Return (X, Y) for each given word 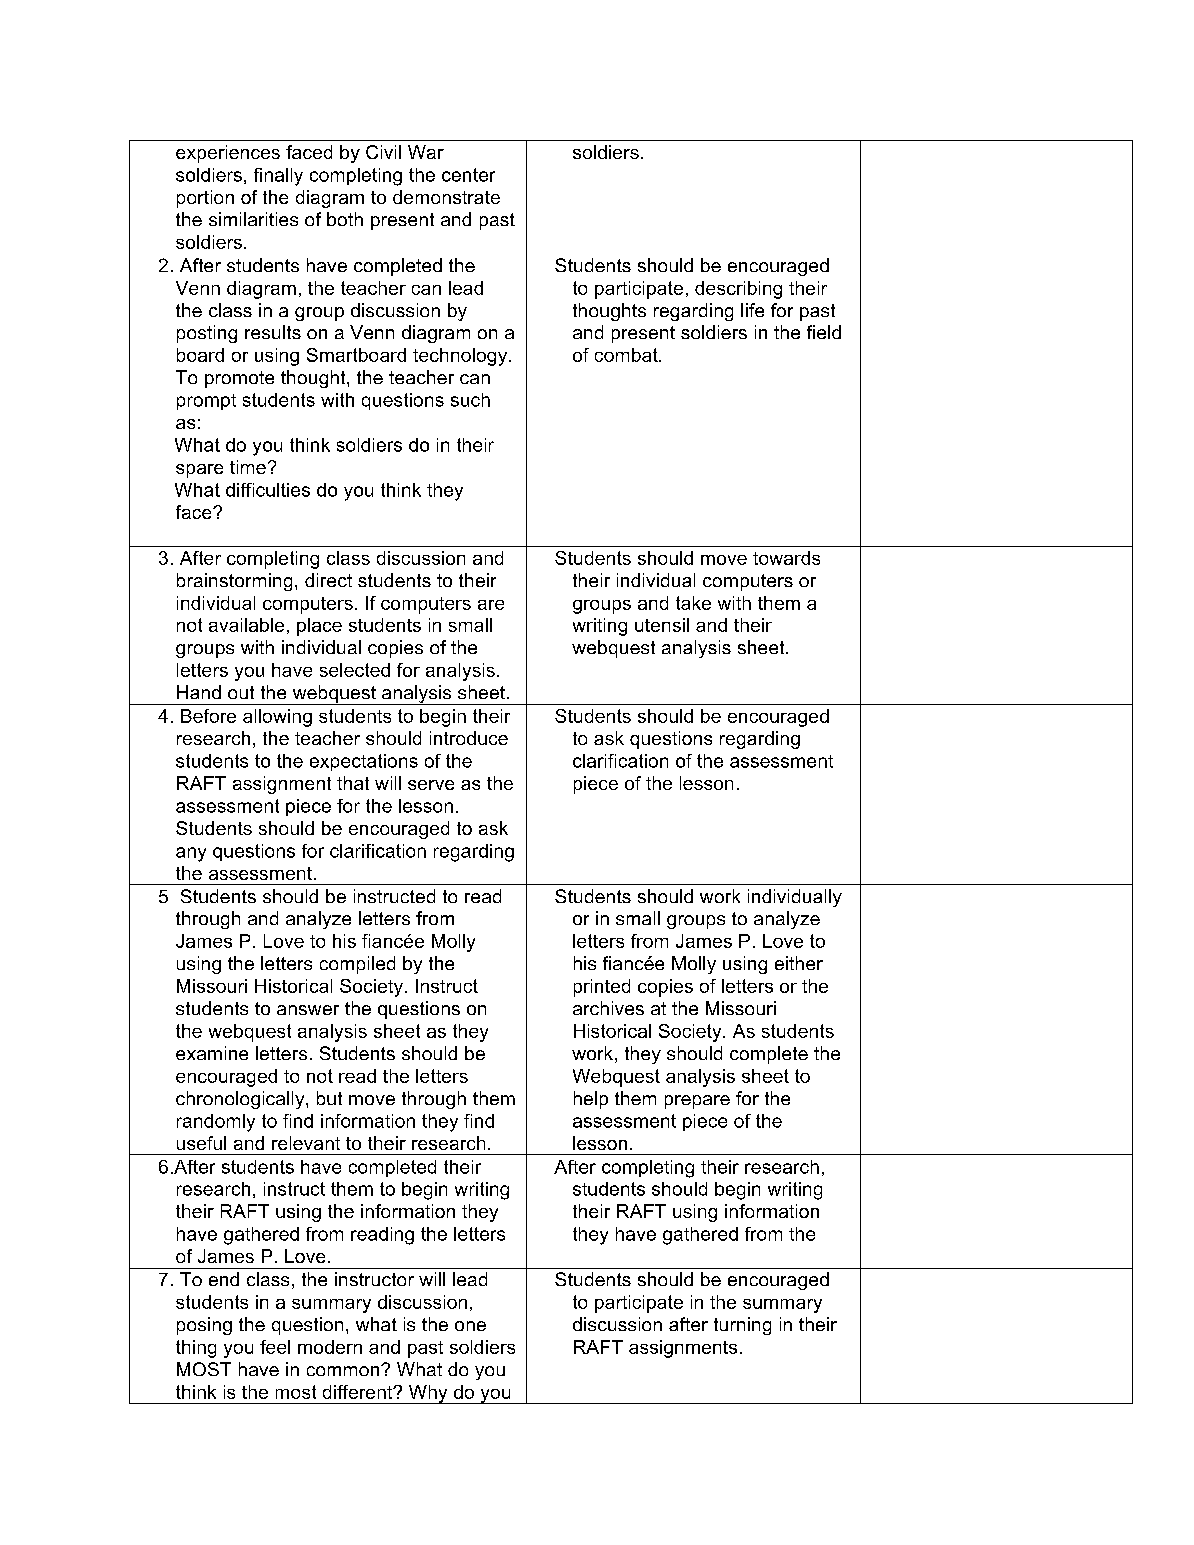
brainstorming (234, 582)
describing (738, 290)
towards (786, 558)
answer (308, 1010)
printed (602, 988)
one (470, 1326)
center (468, 175)
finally (278, 177)
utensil (662, 625)
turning (742, 1326)
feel (275, 1347)
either (799, 963)
